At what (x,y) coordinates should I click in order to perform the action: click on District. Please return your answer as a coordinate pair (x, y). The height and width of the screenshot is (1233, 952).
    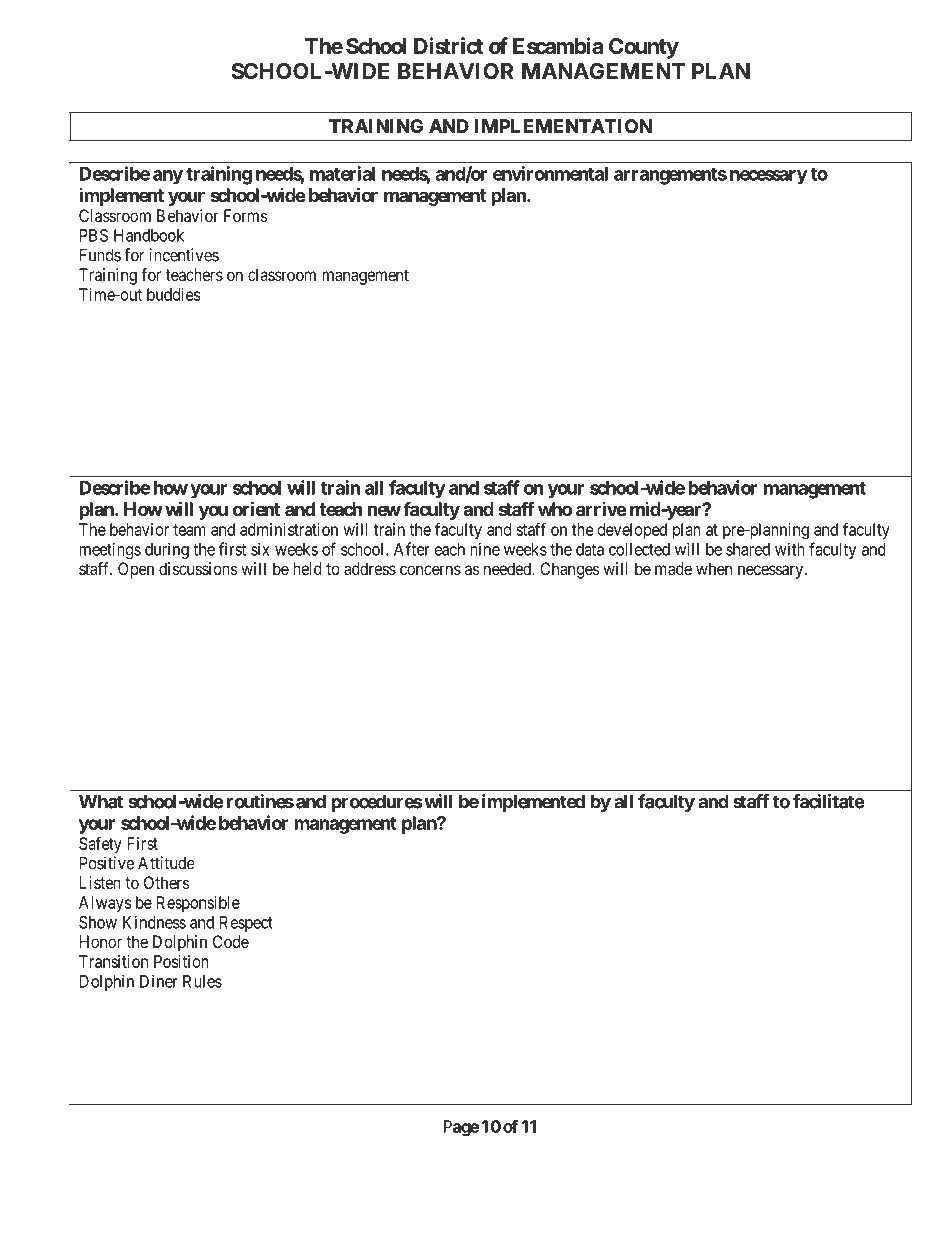
    Looking at the image, I should click on (448, 46).
